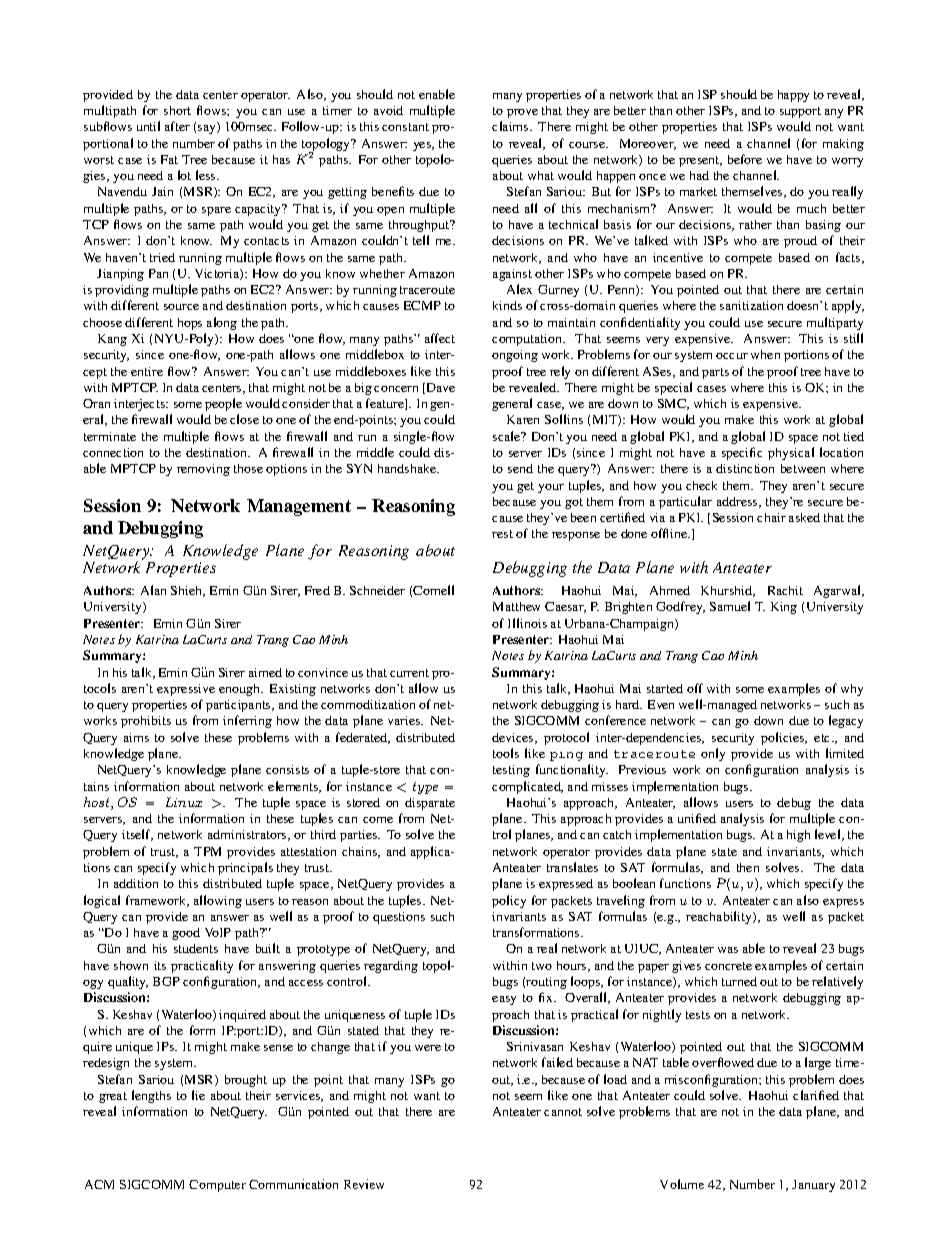  Describe the element at coordinates (184, 802) in the screenshot. I see `Linux` at that location.
